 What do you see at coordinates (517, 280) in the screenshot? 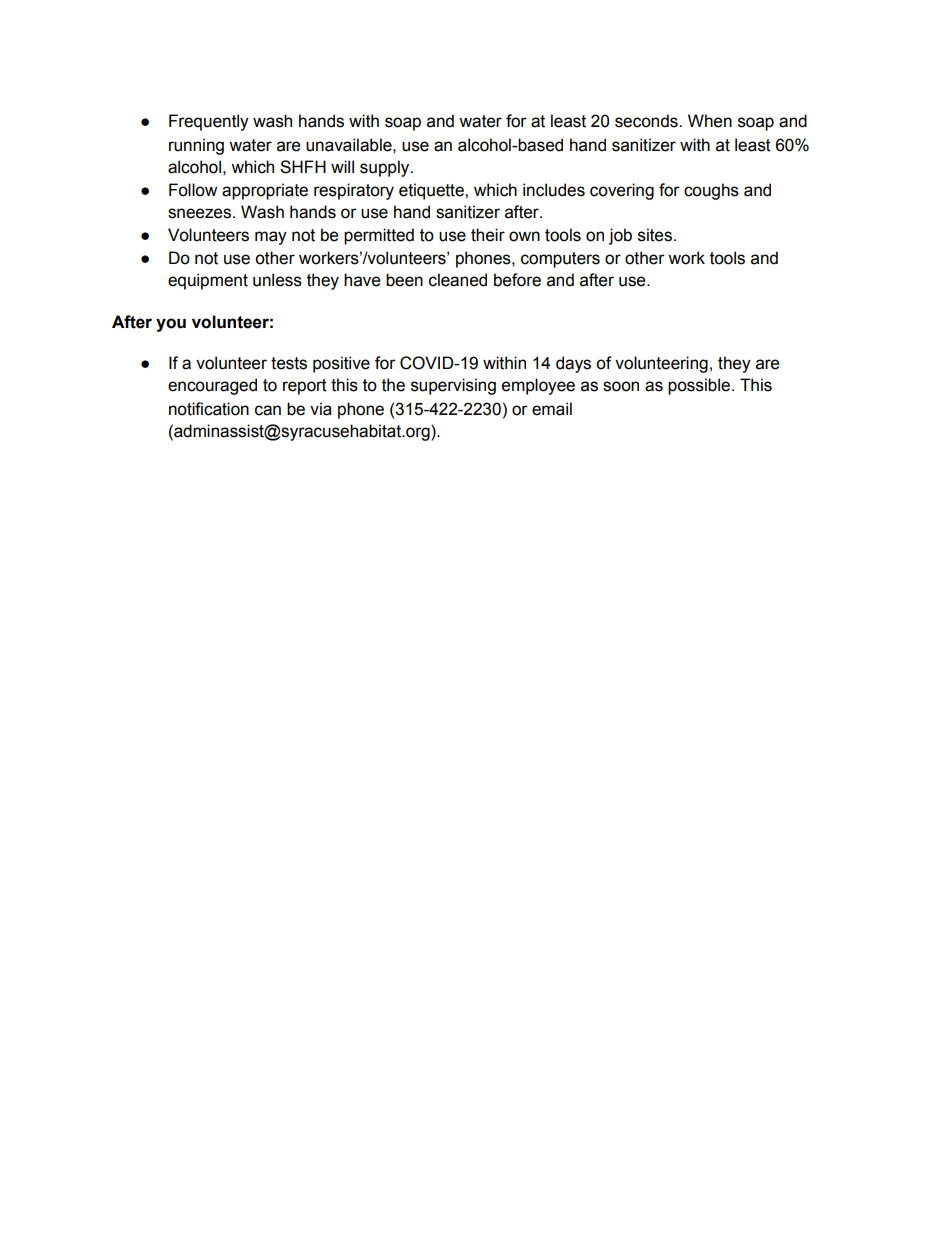
I see `before` at bounding box center [517, 280].
